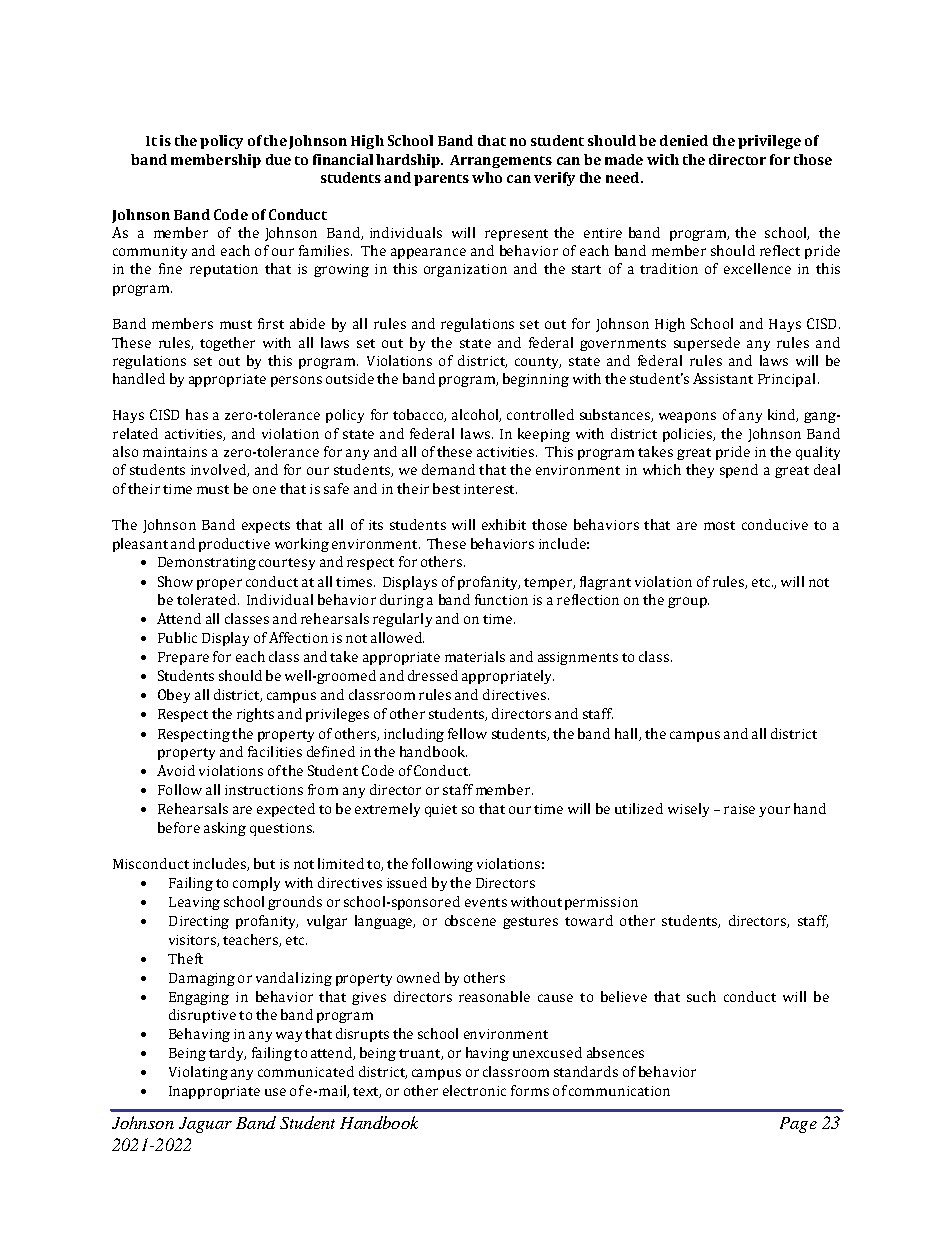  What do you see at coordinates (487, 177) in the page?
I see `who` at bounding box center [487, 177].
